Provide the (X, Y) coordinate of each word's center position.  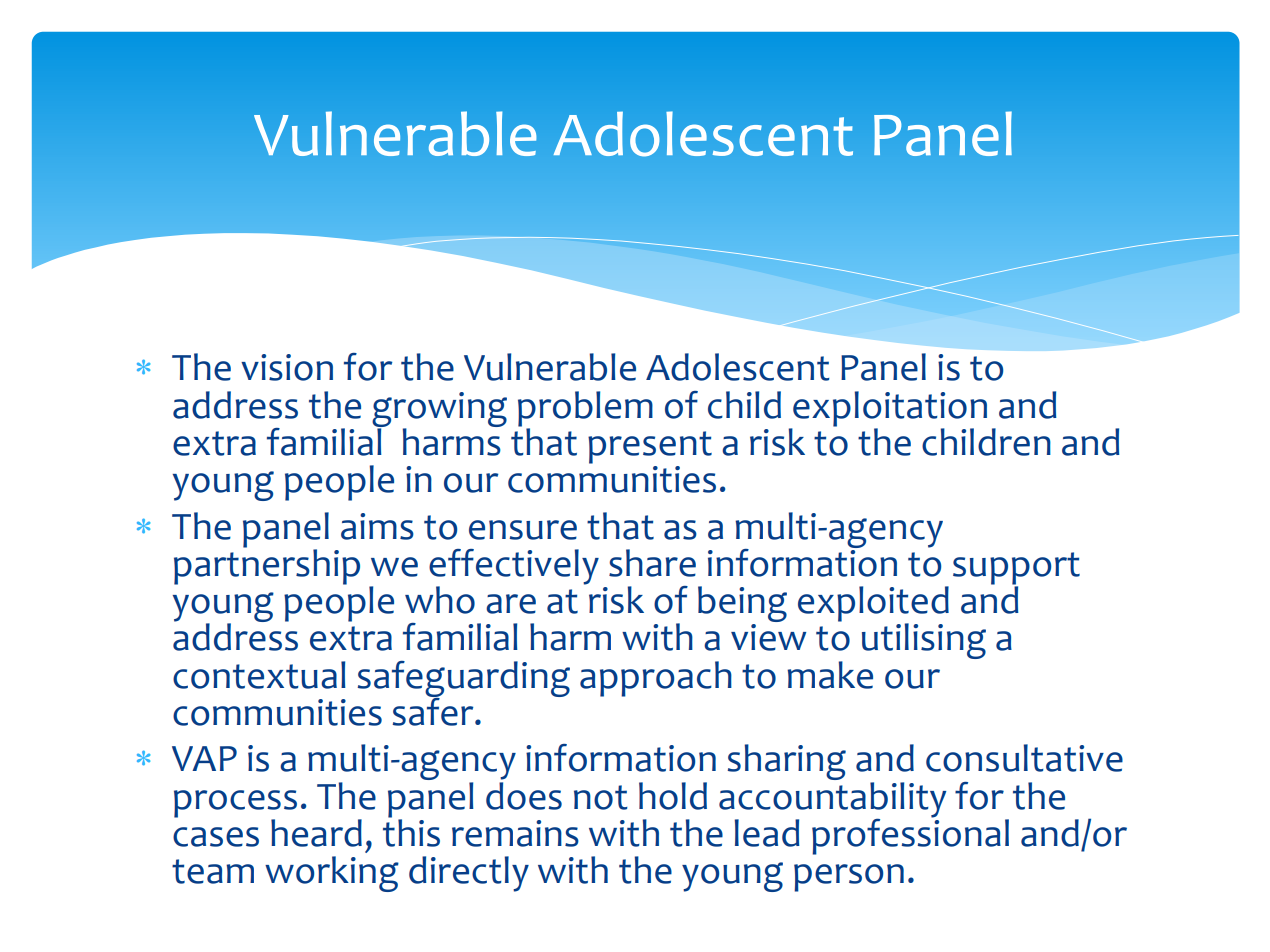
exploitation (889, 410)
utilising (924, 641)
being (742, 605)
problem (585, 410)
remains (515, 833)
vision (287, 367)
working (332, 874)
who (440, 600)
